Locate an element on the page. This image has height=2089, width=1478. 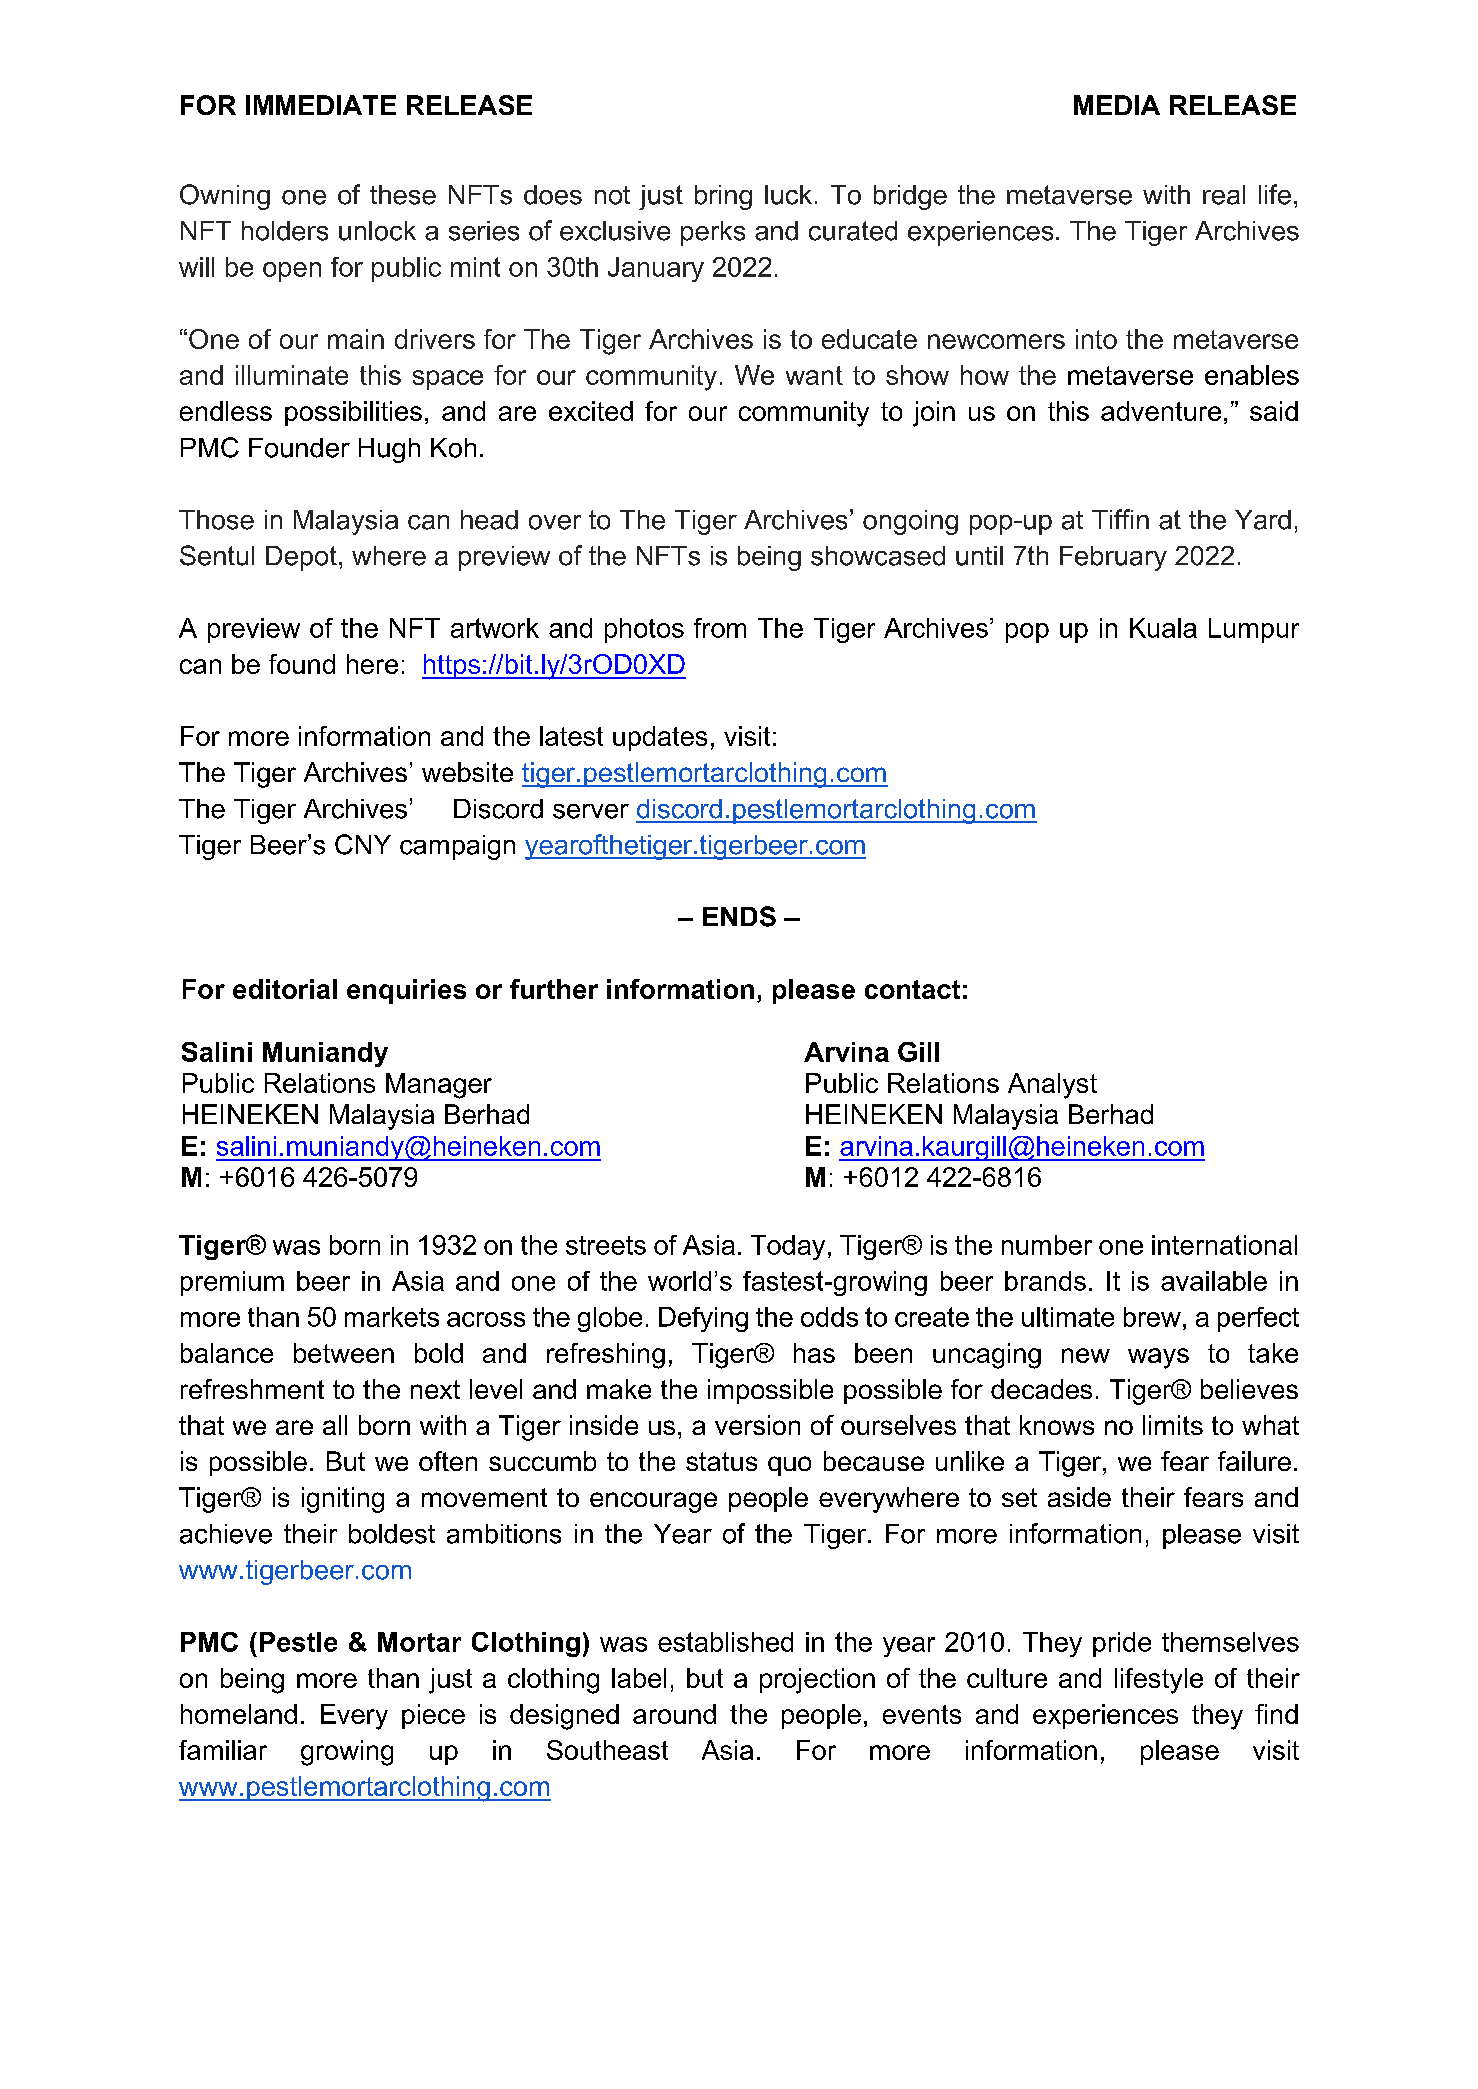
brew is located at coordinates (1152, 1317).
